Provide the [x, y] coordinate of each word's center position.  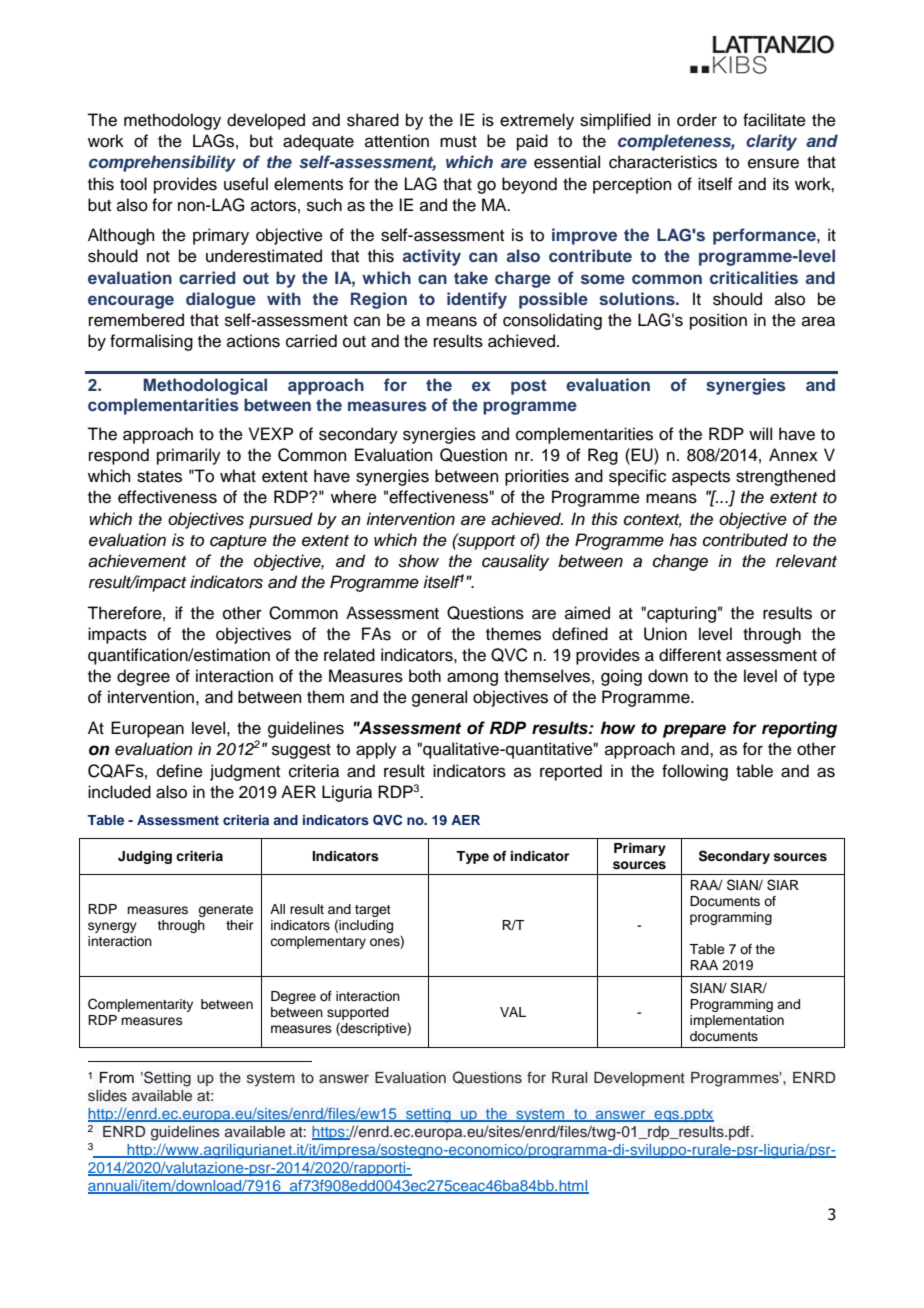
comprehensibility [162, 163]
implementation [737, 1021]
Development [639, 1079]
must [458, 142]
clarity [771, 142]
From [117, 1078]
